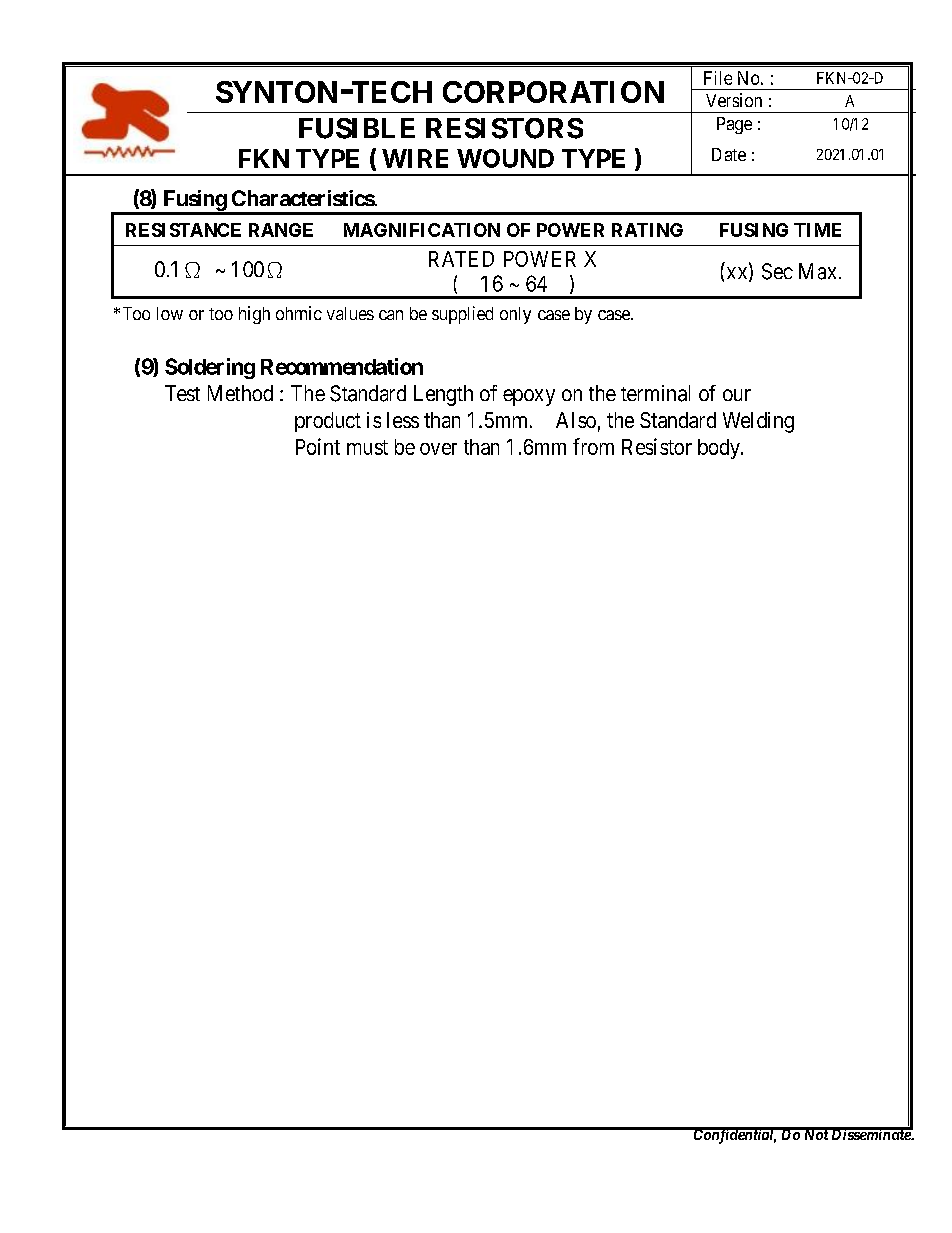 Image resolution: width=952 pixels, height=1233 pixels. I want to click on Version, so click(734, 100).
